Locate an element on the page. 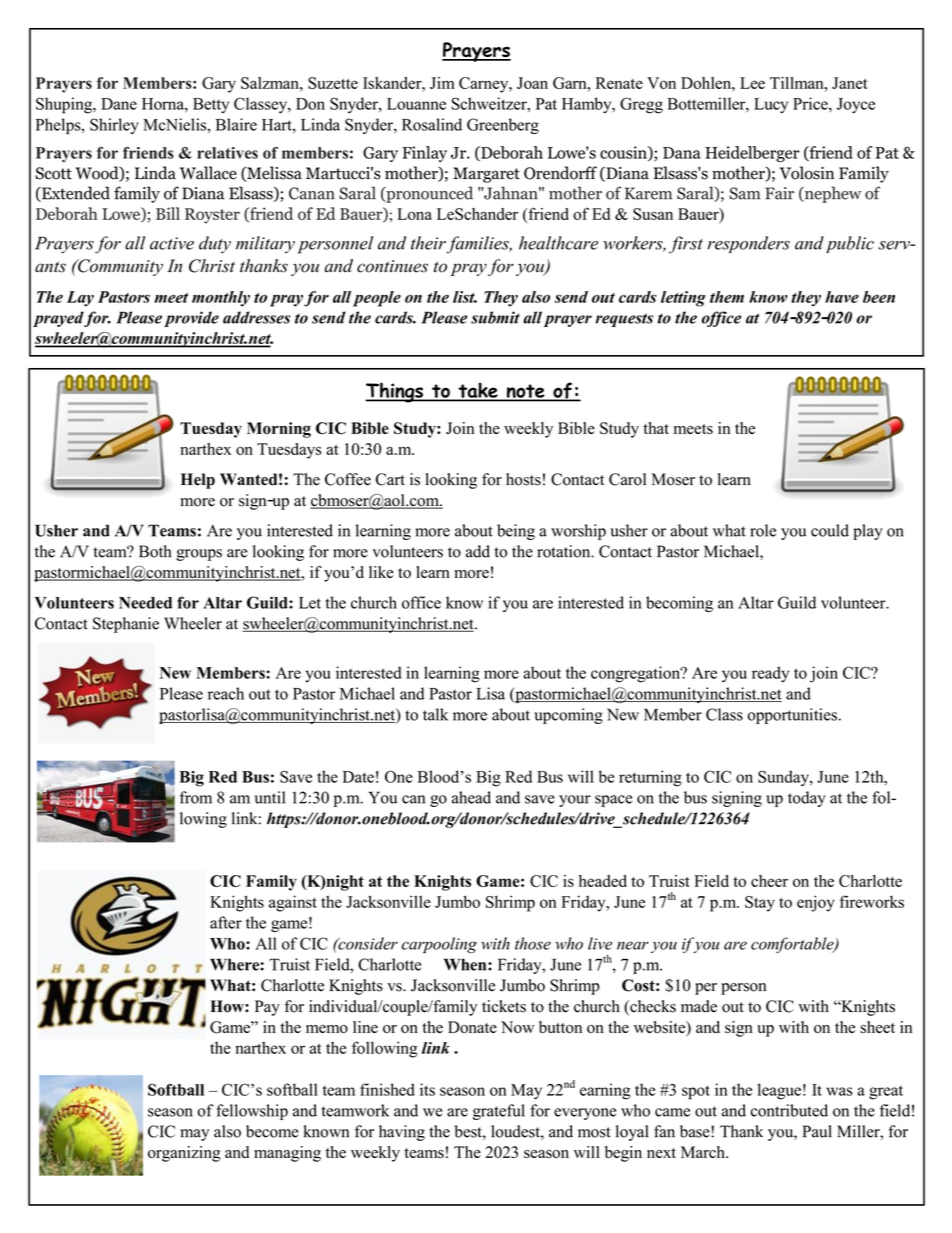 This image has height=1233, width=952. Greenberg is located at coordinates (503, 126).
